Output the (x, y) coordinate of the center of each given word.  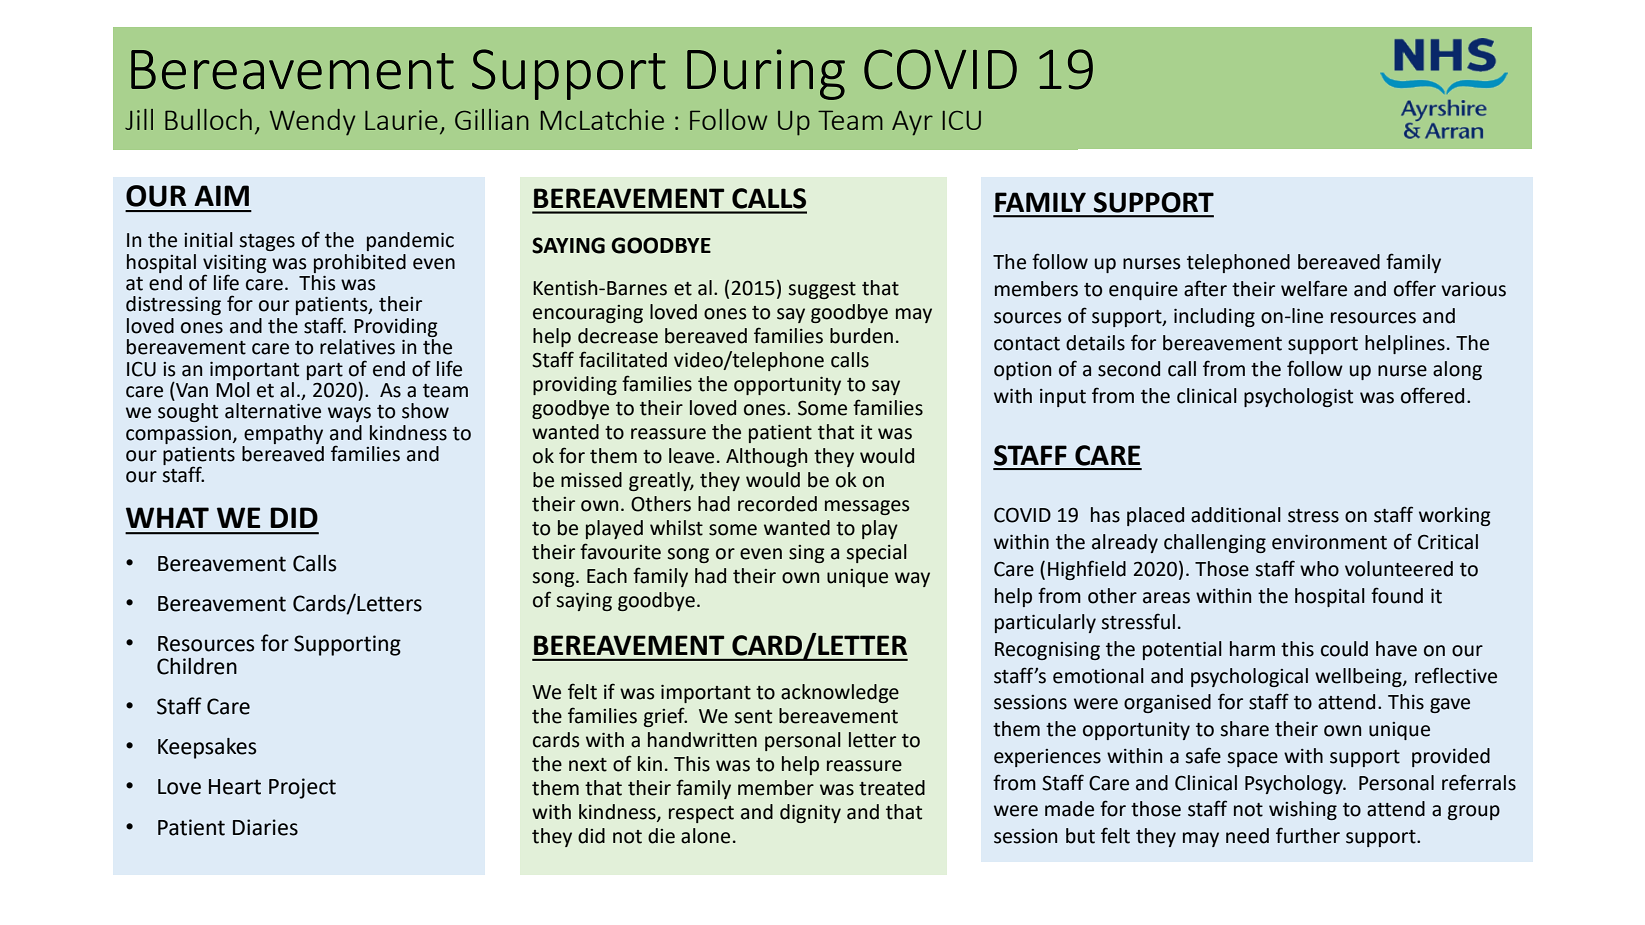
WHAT (167, 517)
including (1214, 317)
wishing (1303, 810)
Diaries (265, 827)
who (1319, 569)
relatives (357, 347)
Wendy (312, 122)
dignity (810, 813)
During (766, 74)
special (877, 553)
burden (861, 336)
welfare (1314, 288)
